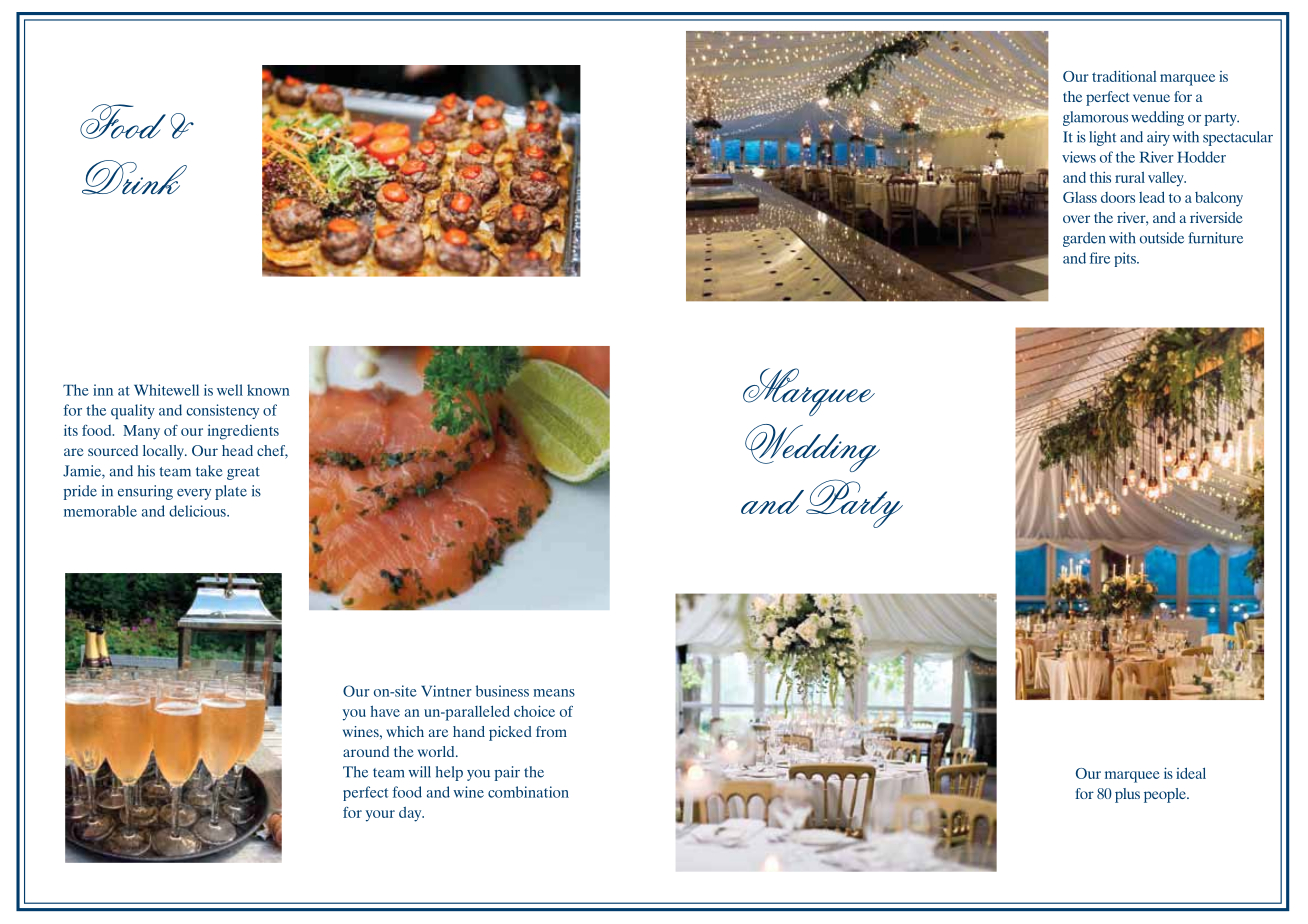 The image size is (1308, 924). Describe the element at coordinates (1095, 118) in the screenshot. I see `glamorous` at that location.
